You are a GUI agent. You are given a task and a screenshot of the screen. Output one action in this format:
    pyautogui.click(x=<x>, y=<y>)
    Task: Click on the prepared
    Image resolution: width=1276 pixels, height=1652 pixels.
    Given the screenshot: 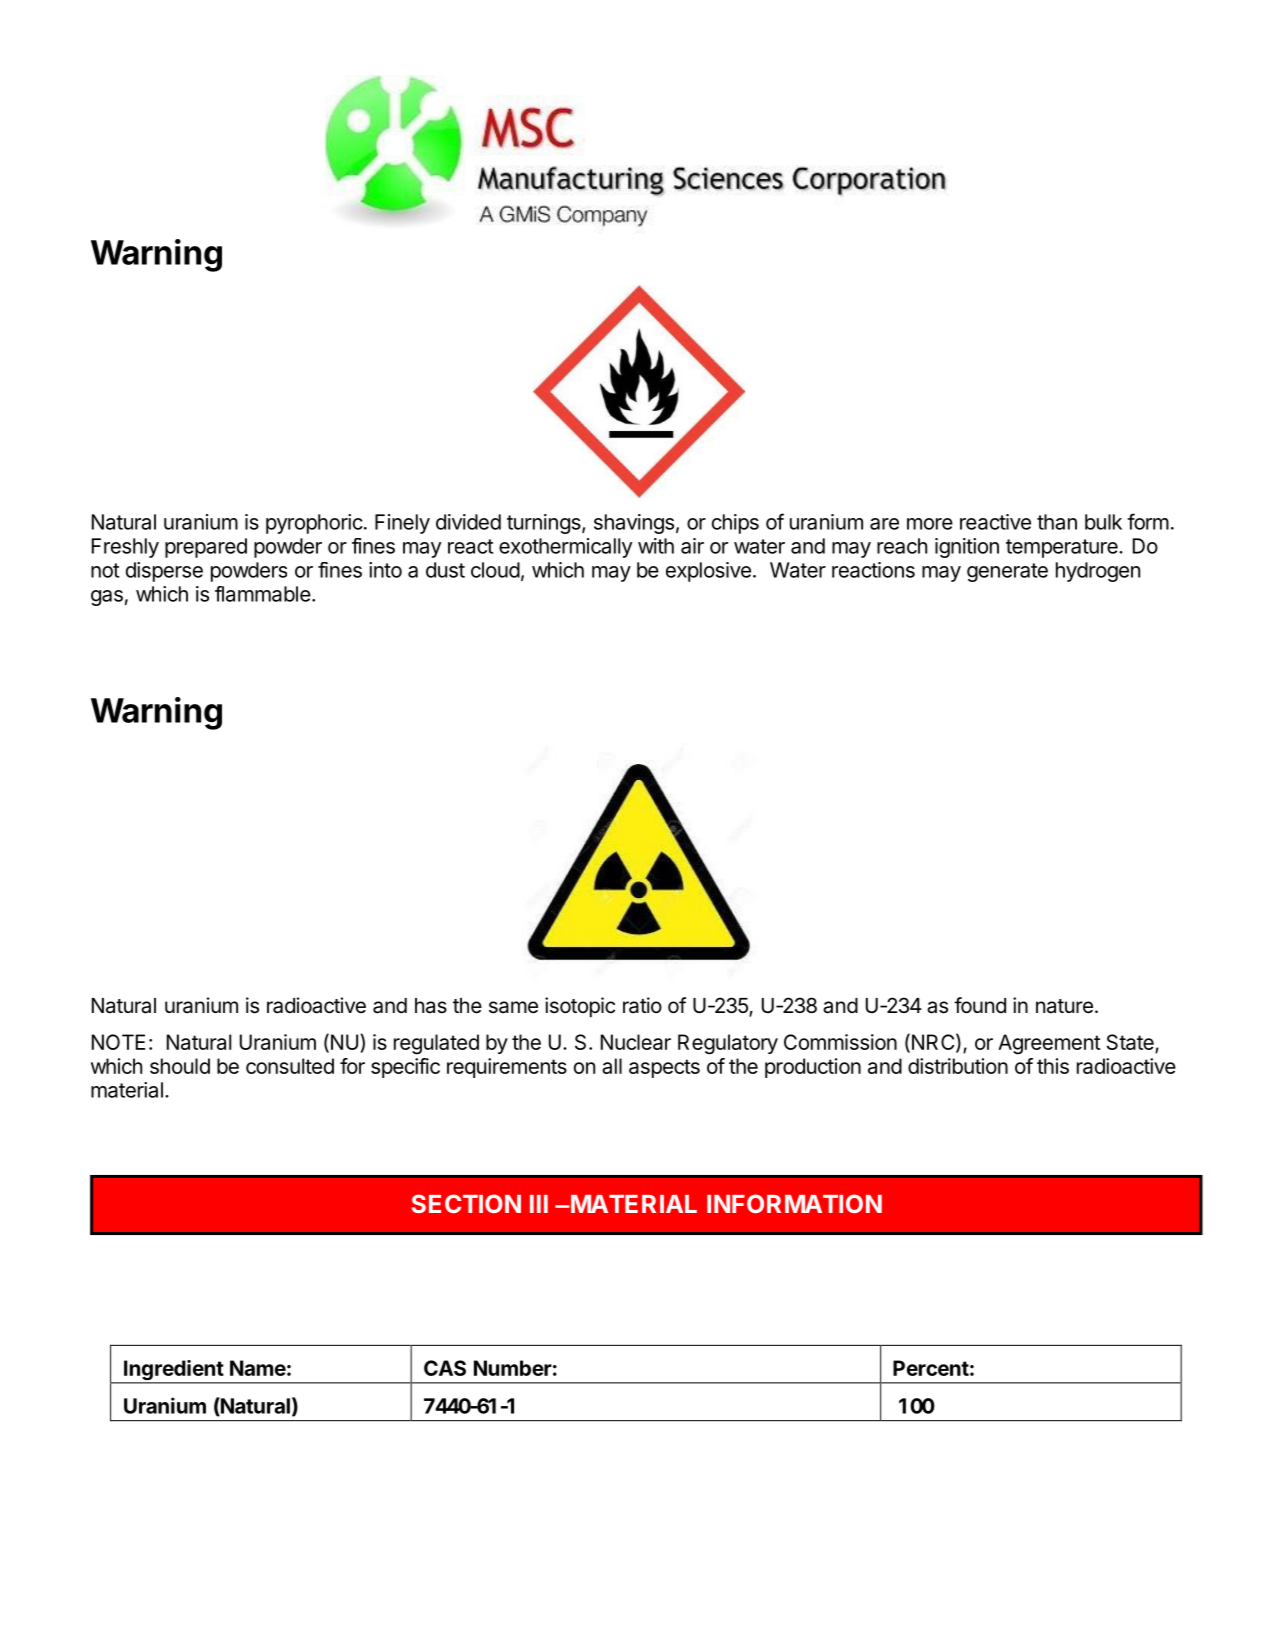 What is the action you would take?
    pyautogui.click(x=206, y=548)
